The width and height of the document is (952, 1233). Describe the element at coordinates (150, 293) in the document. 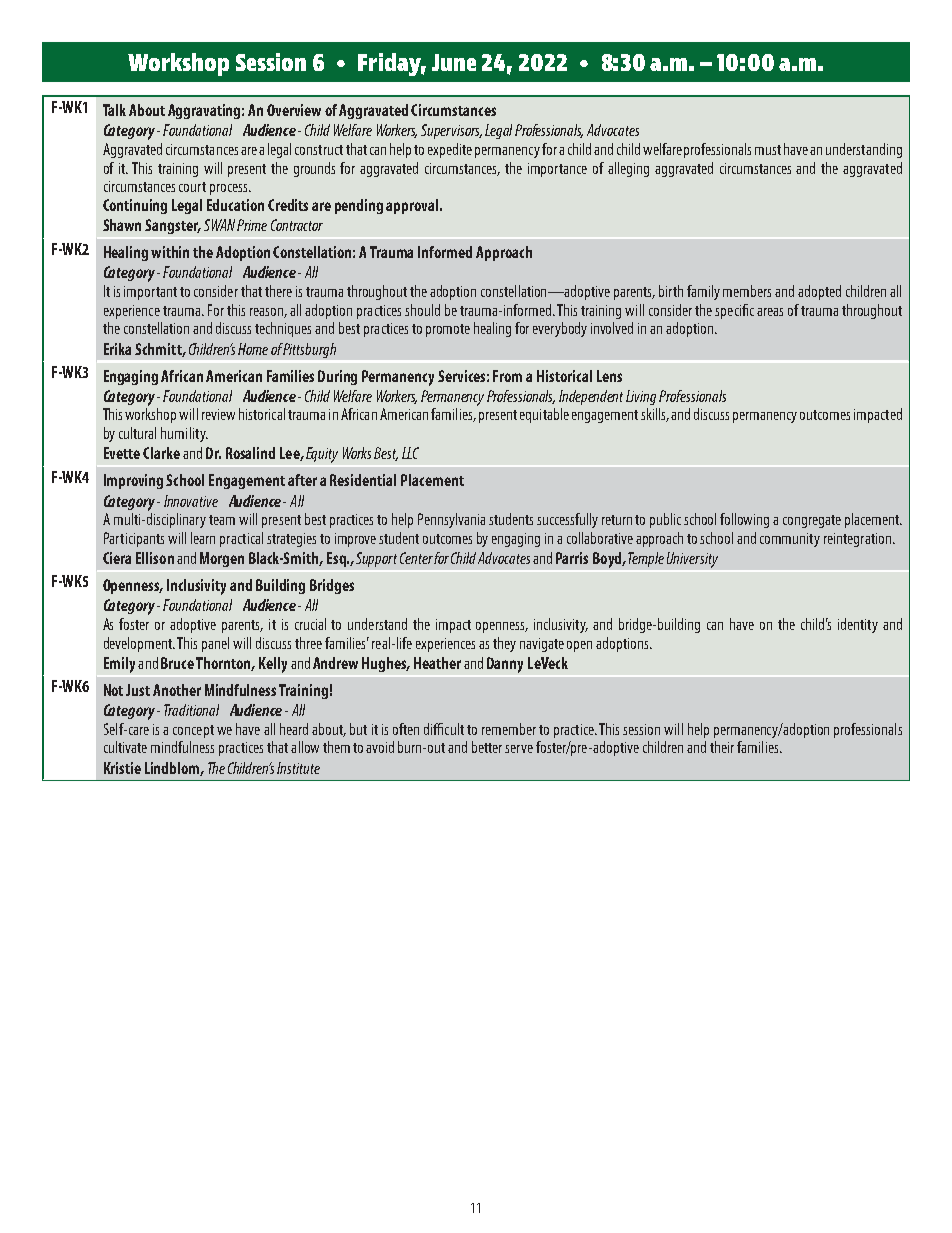

I see `important` at that location.
